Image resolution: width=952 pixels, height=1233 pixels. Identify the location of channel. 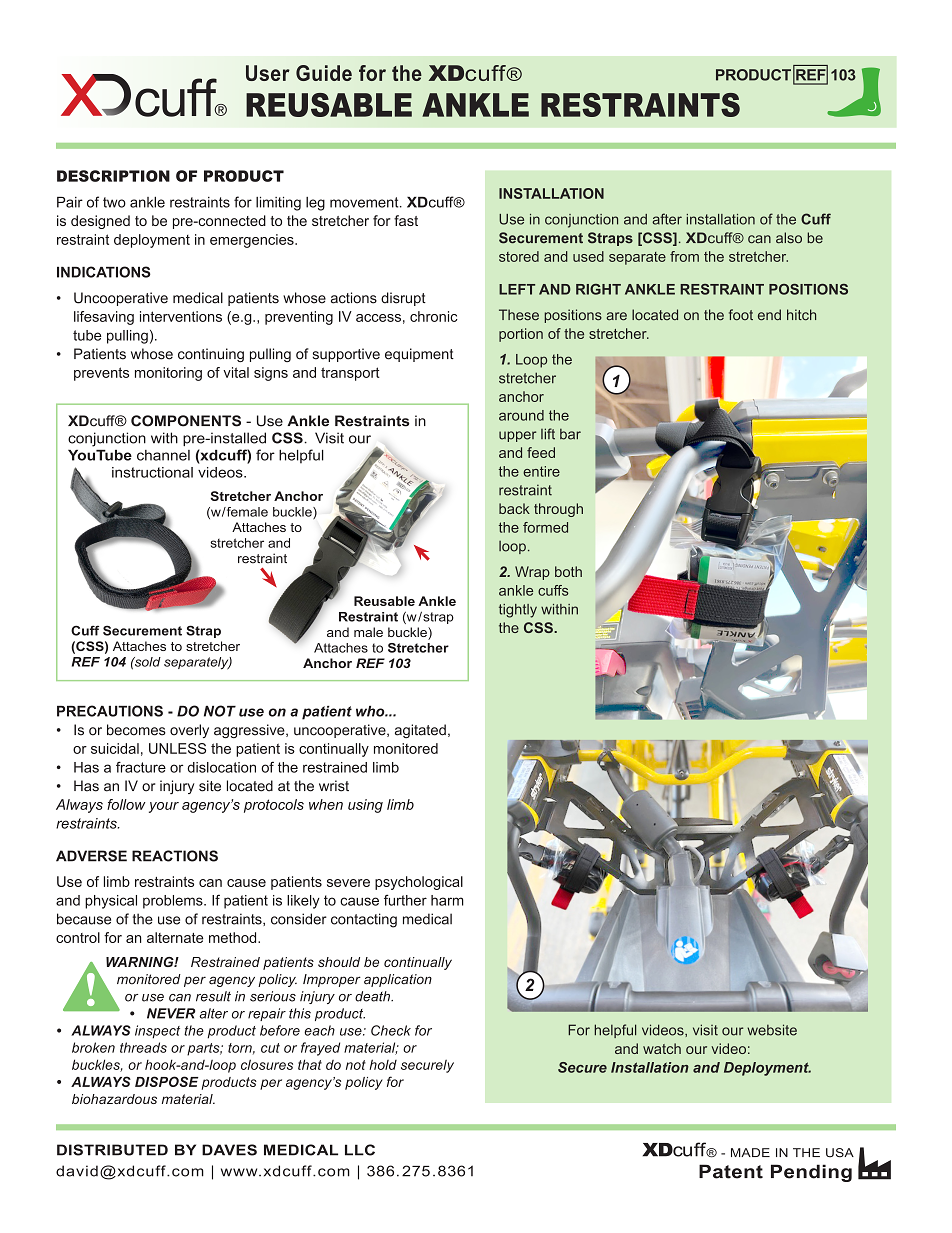
(163, 455).
